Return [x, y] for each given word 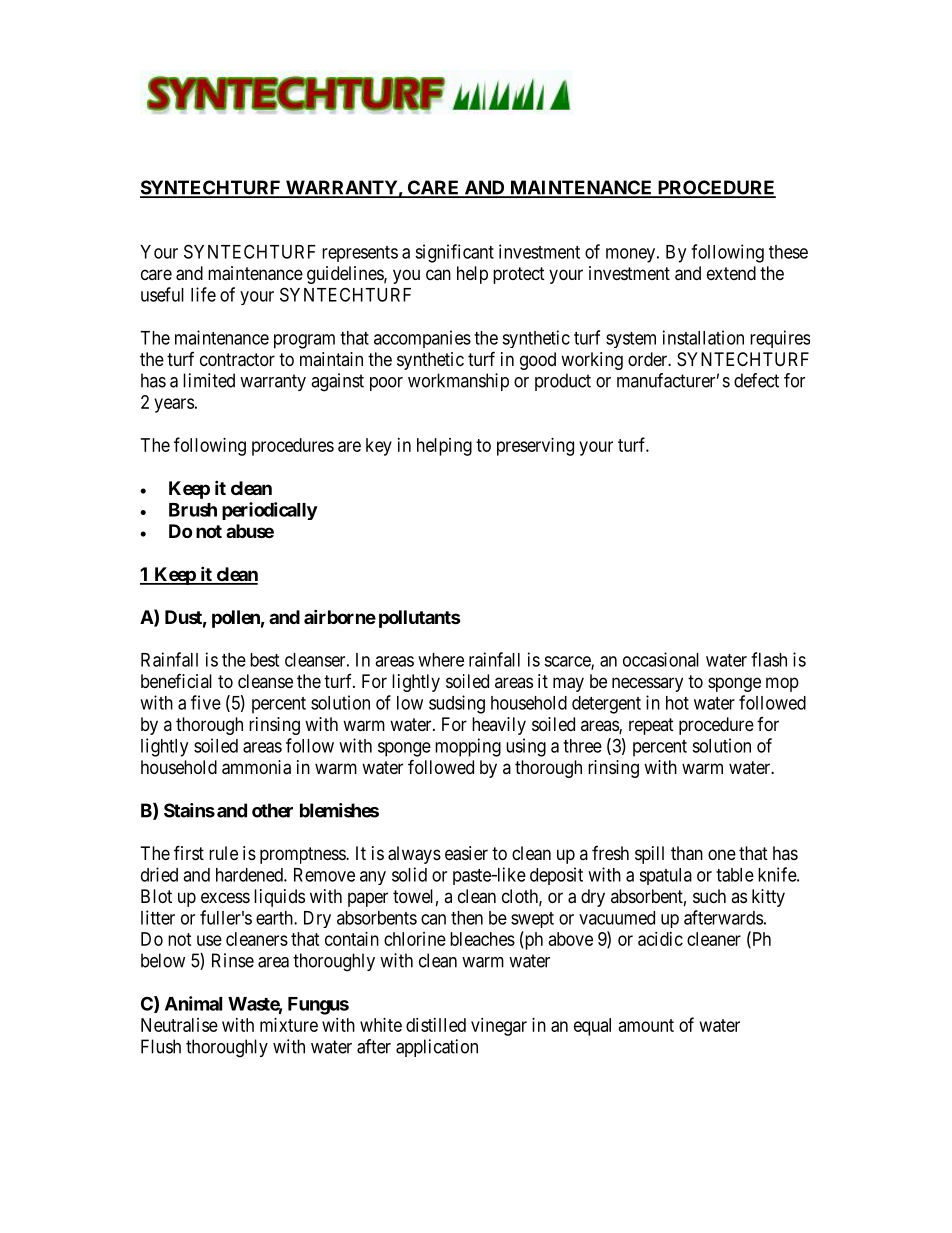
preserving [535, 447]
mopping [468, 747]
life [203, 294]
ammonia [256, 767]
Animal [193, 1003]
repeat [651, 726]
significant [454, 253]
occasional [661, 659]
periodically [270, 511]
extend [731, 273]
